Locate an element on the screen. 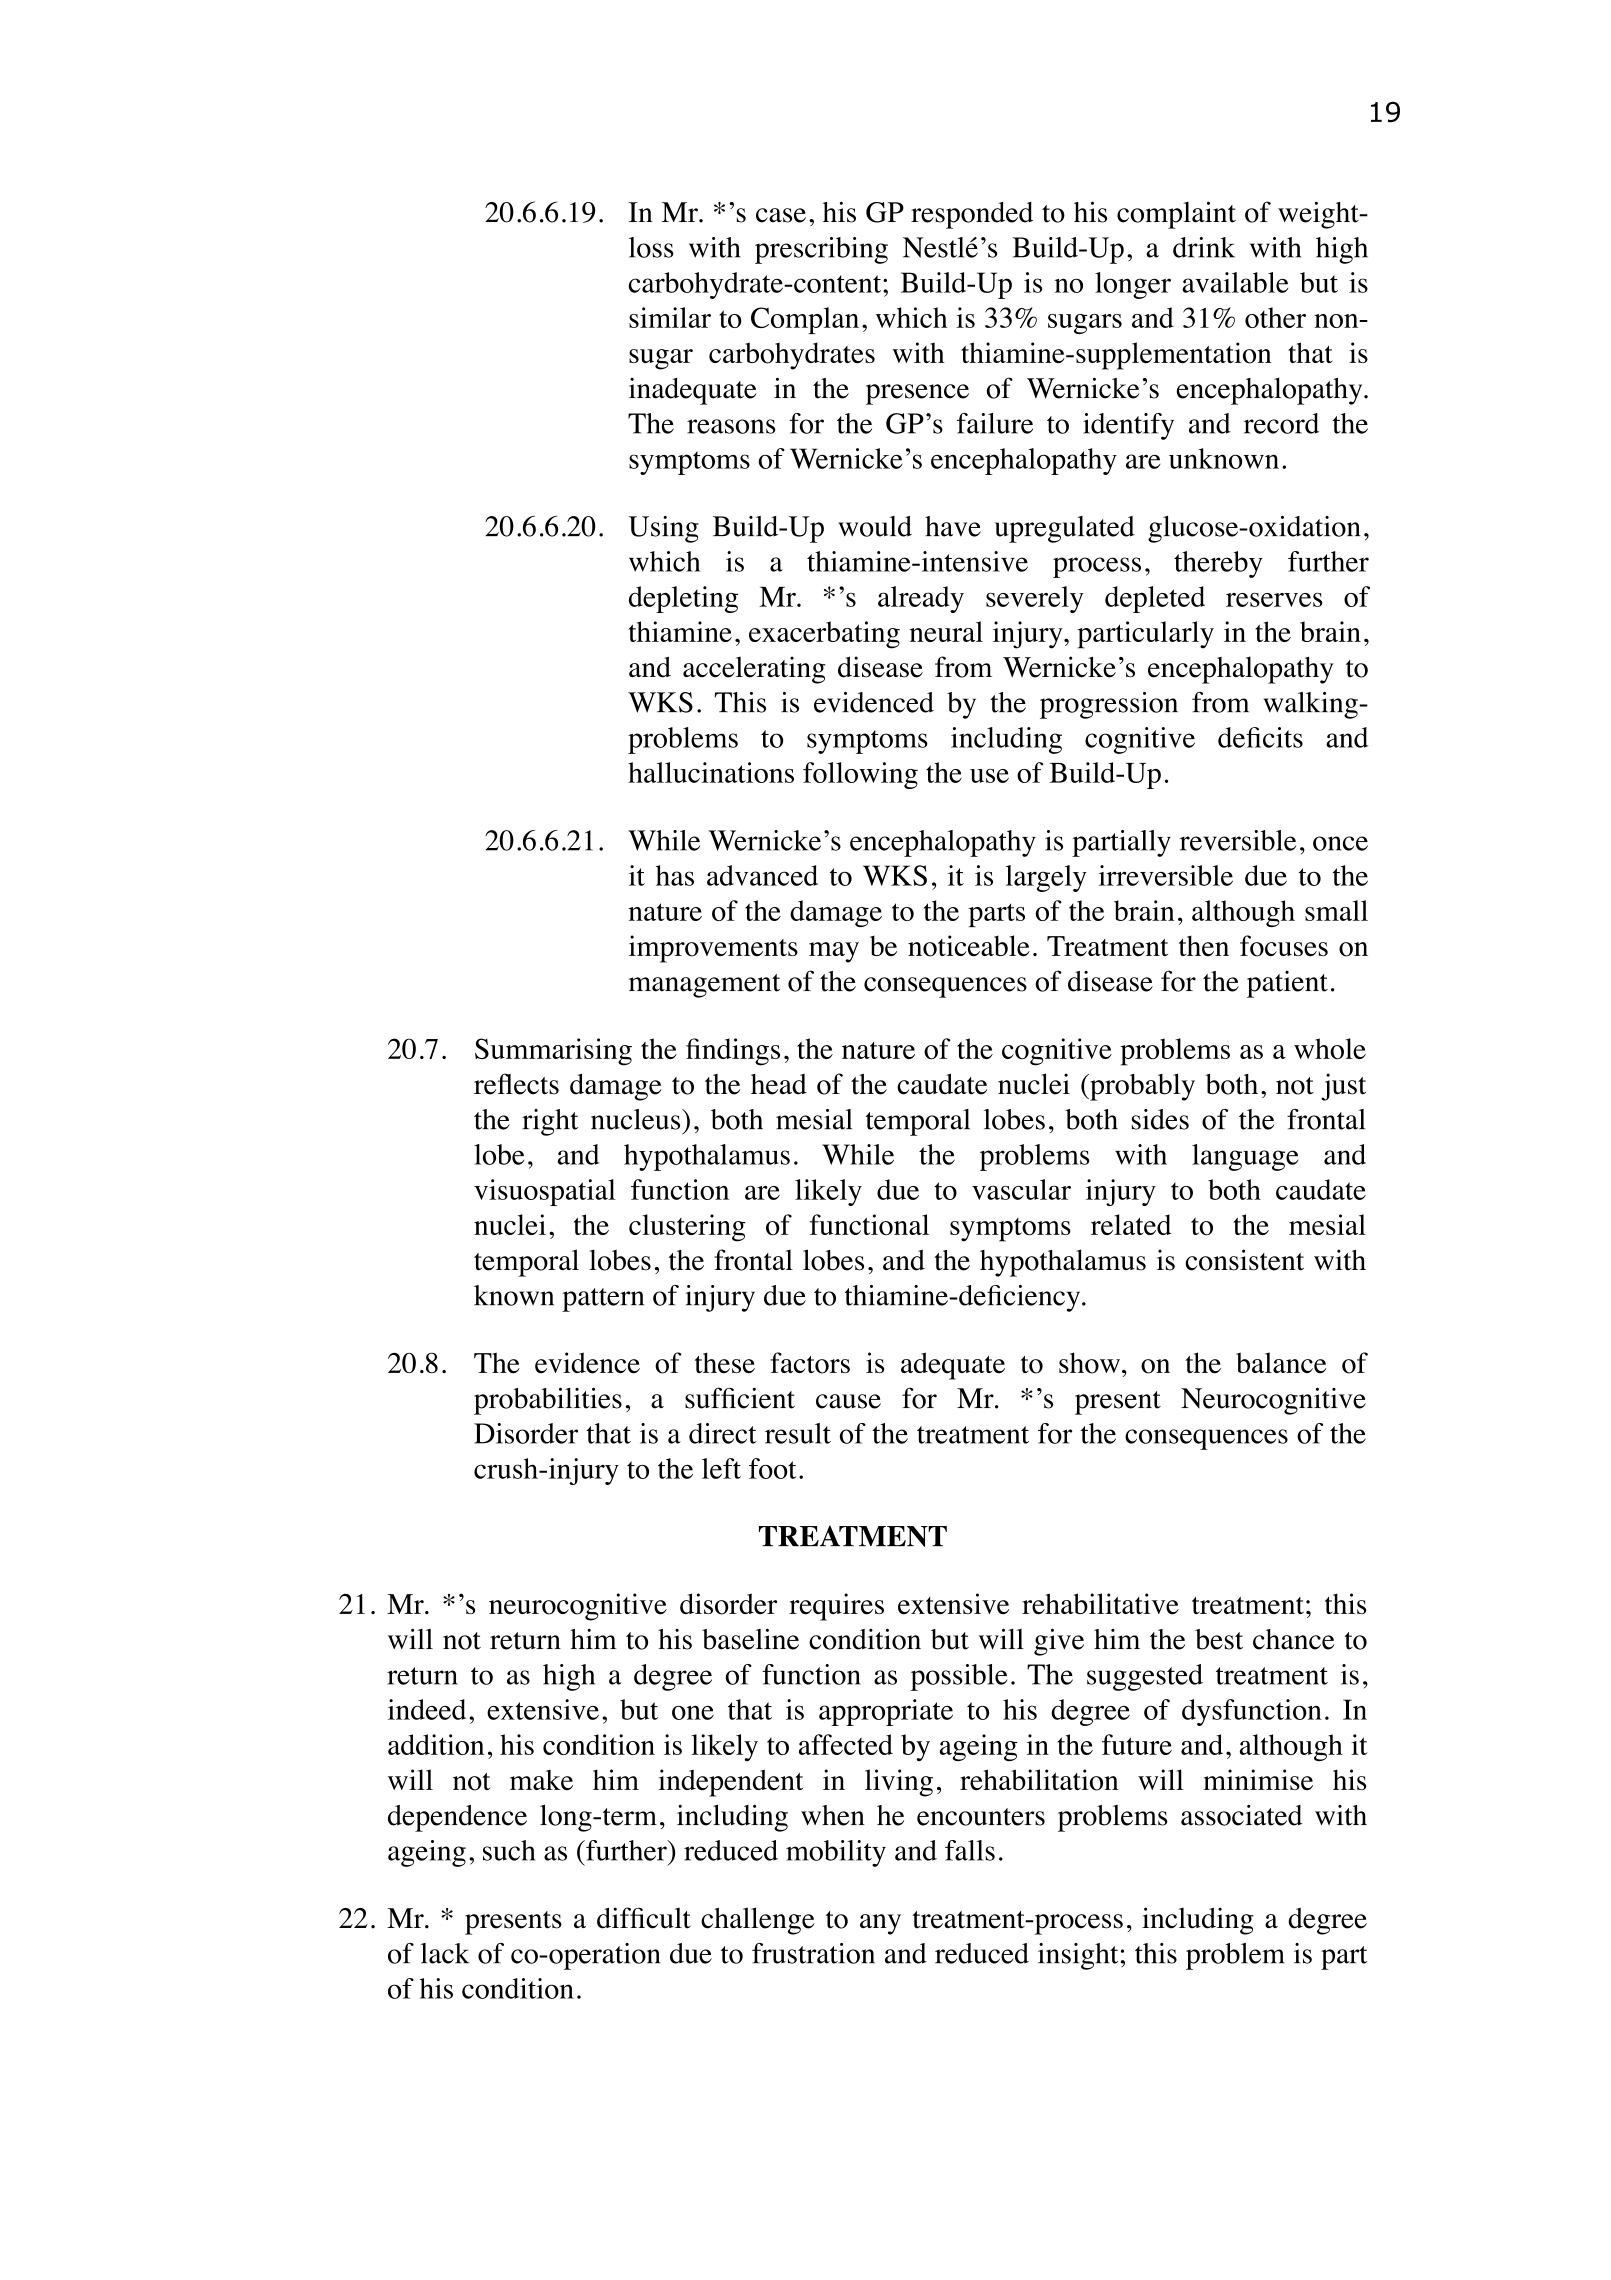  any is located at coordinates (880, 1924).
